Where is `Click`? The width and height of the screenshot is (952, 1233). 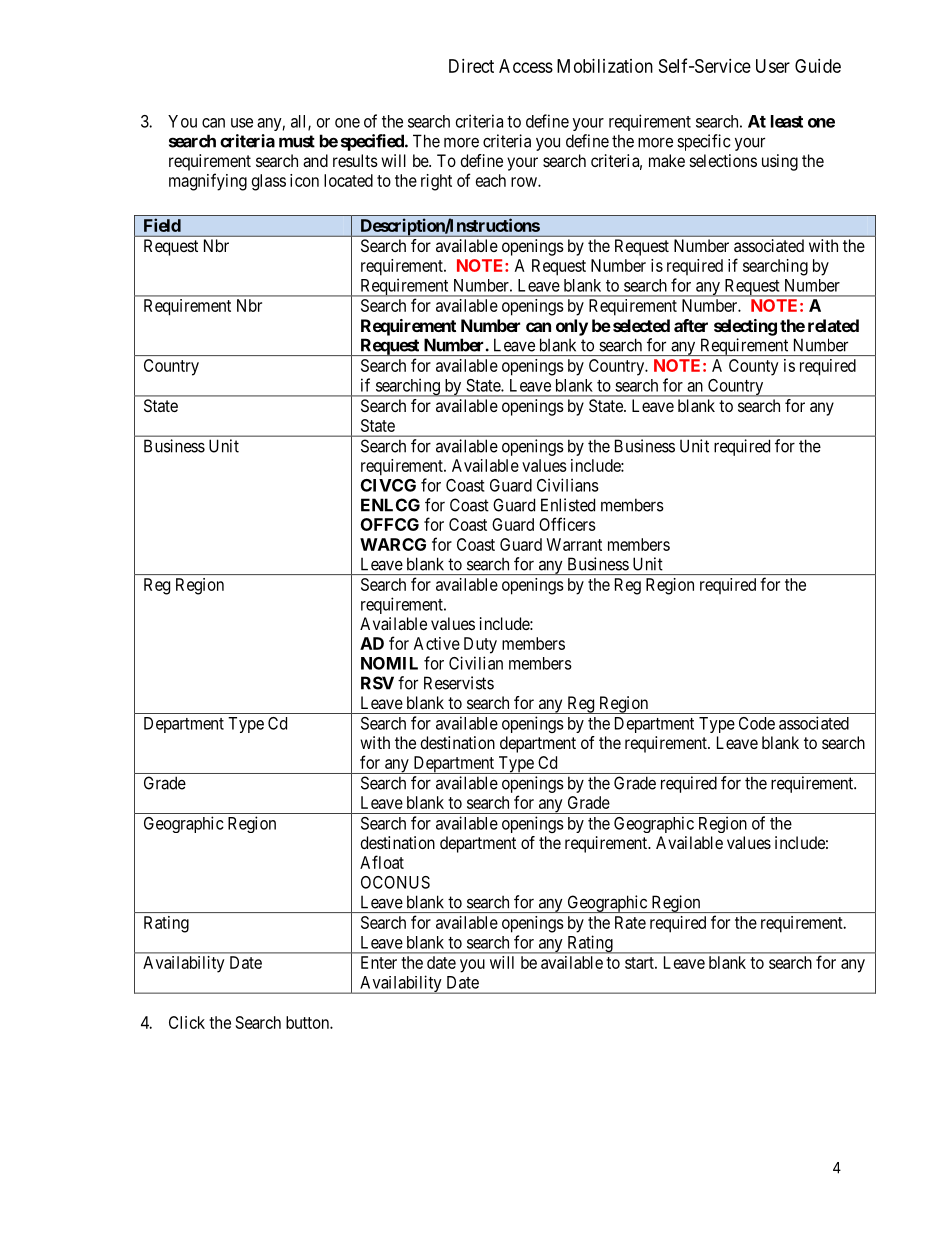 Click is located at coordinates (187, 1022).
